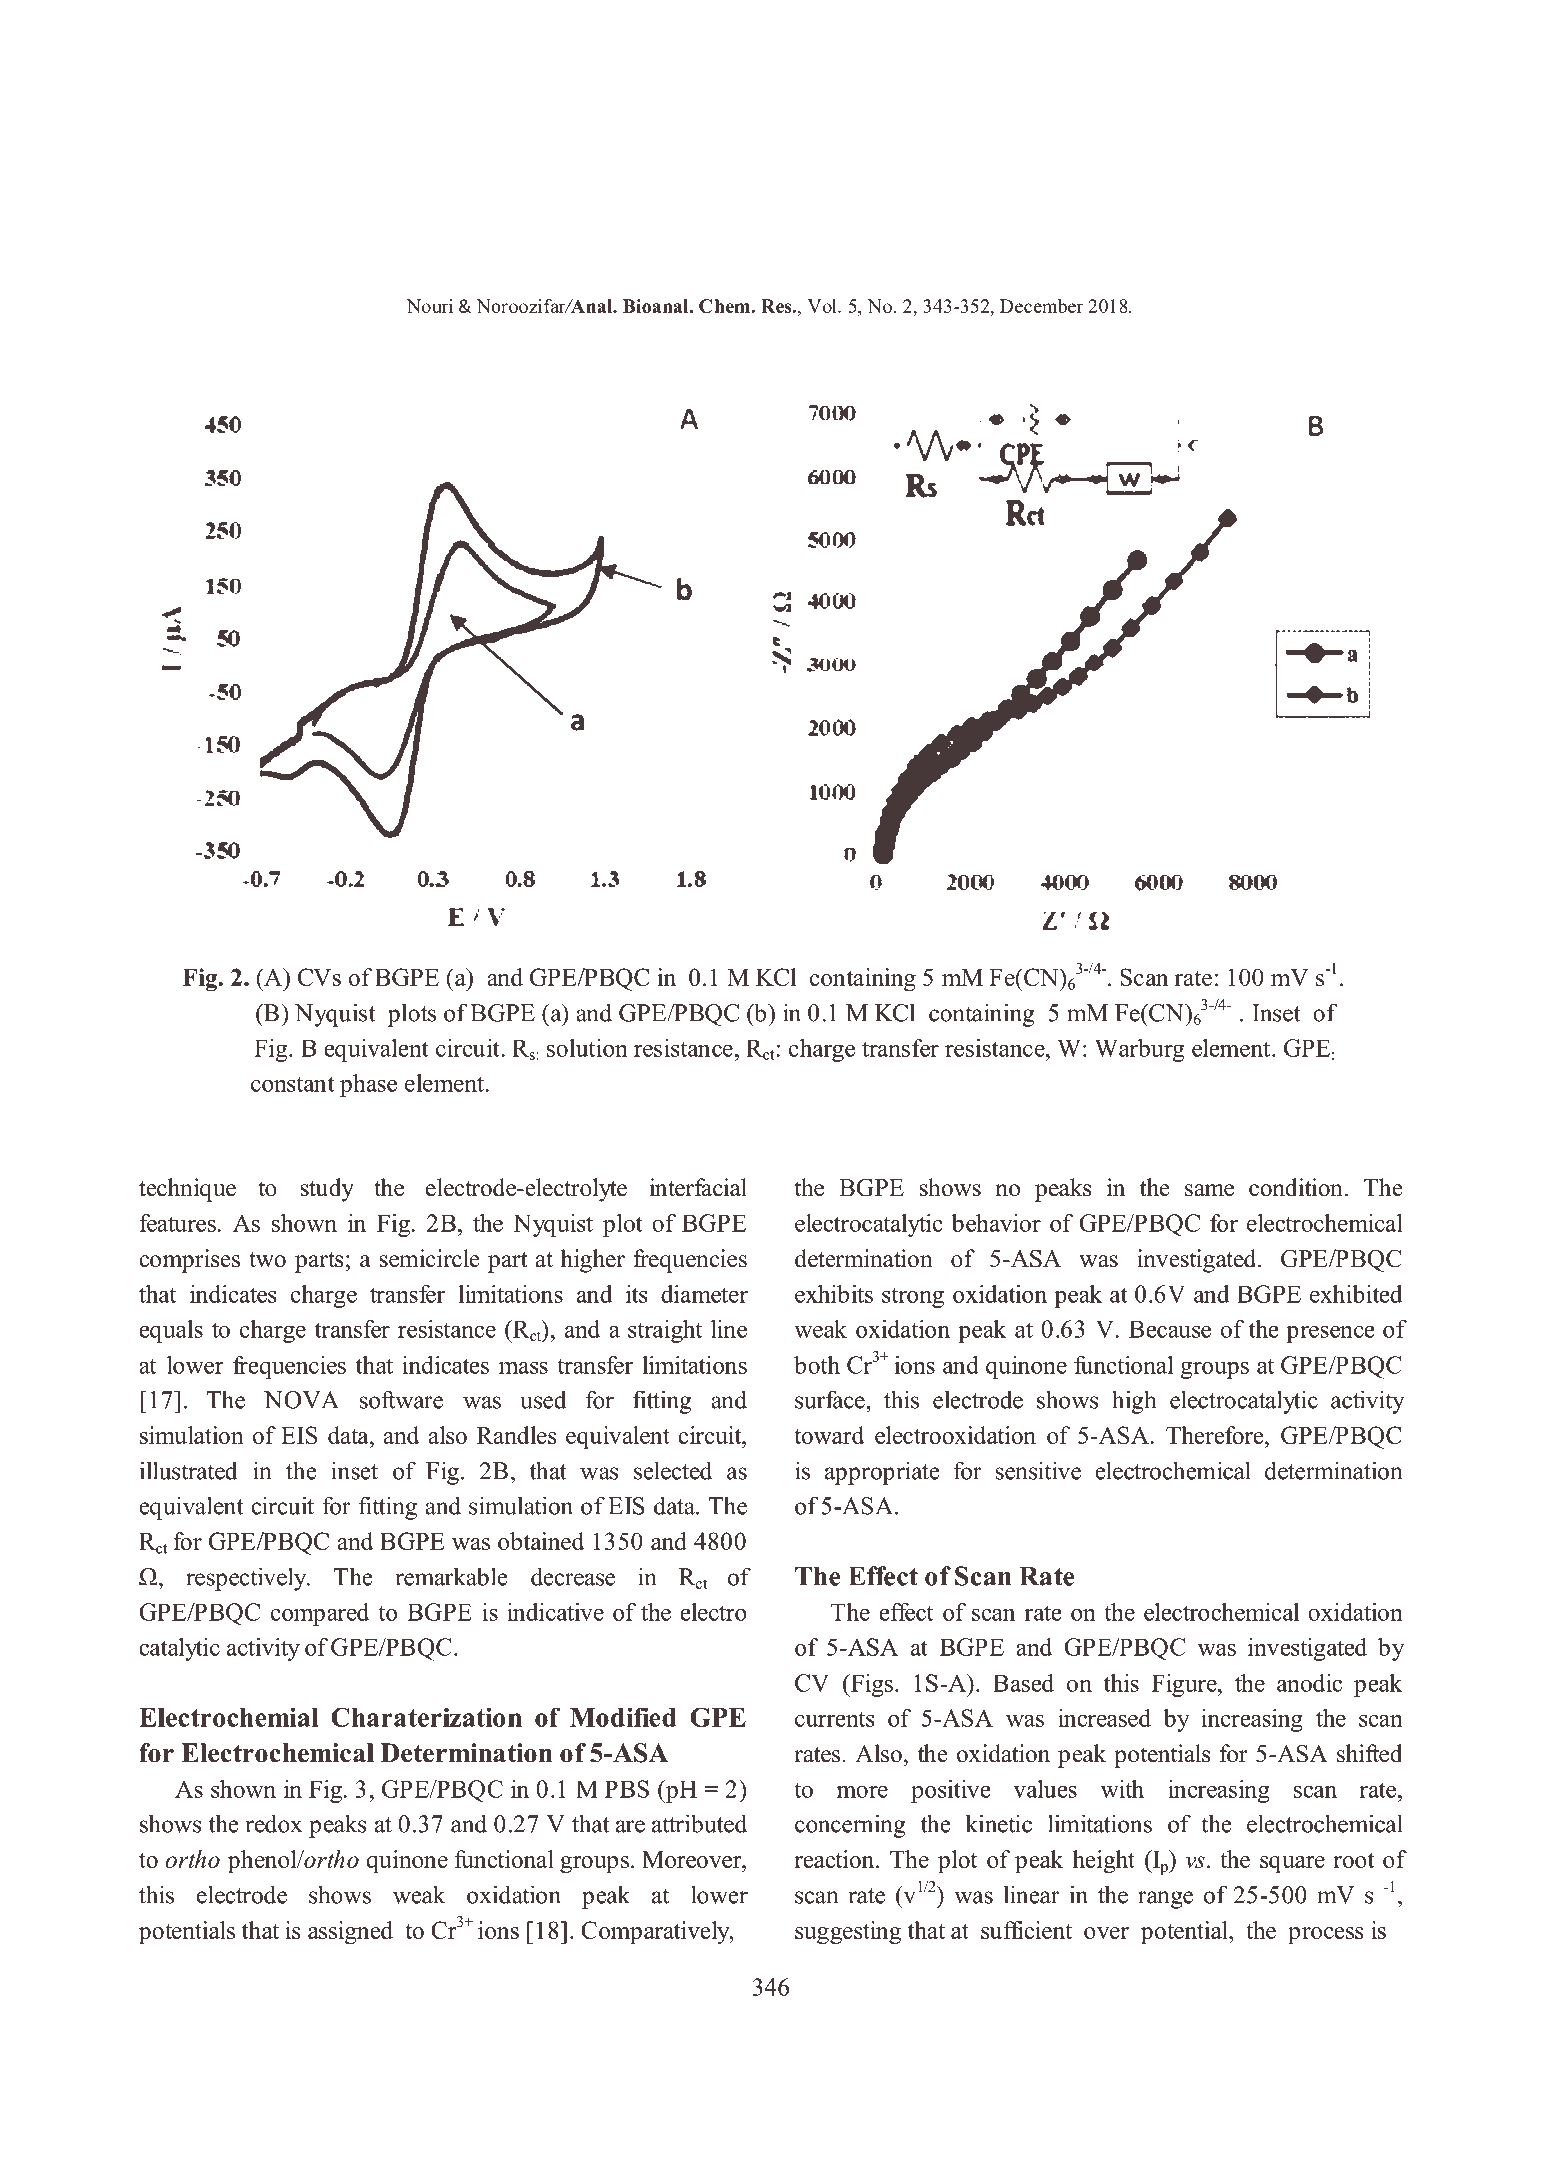 The width and height of the image is (1543, 2184). I want to click on interfacial, so click(698, 1187).
